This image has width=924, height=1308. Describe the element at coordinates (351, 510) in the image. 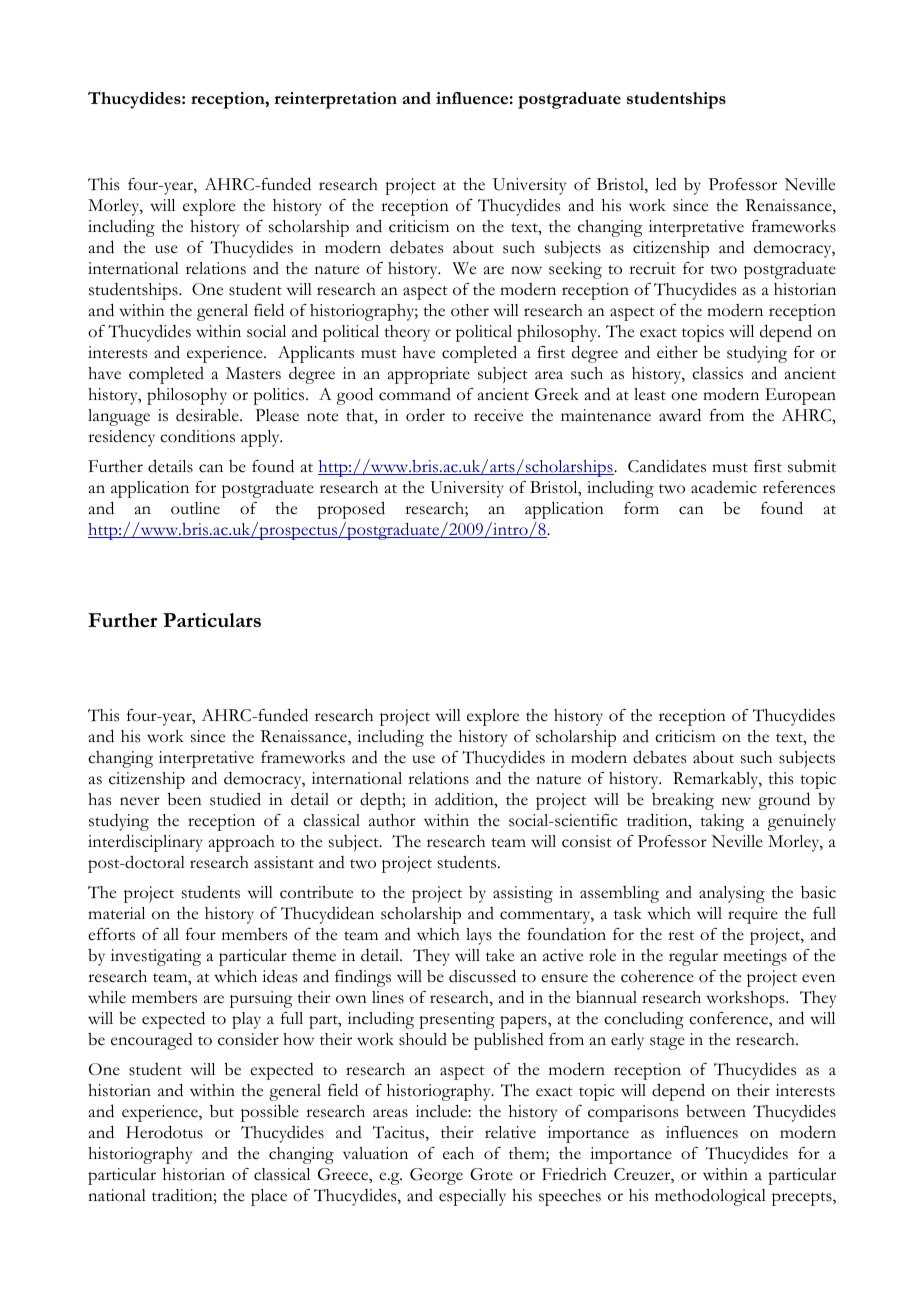

I see `proposed` at that location.
